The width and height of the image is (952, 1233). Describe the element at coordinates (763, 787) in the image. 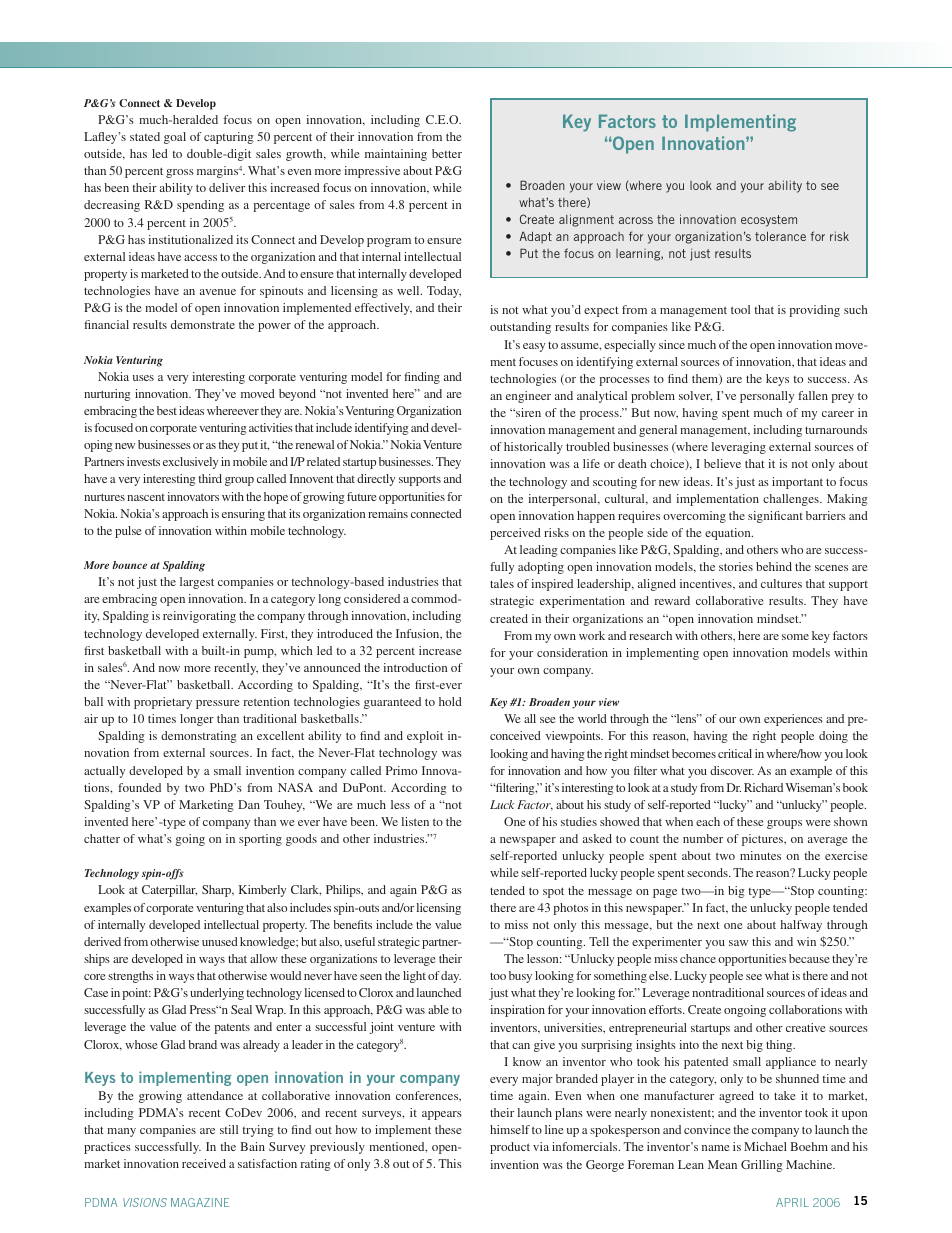

I see `Richard` at that location.
